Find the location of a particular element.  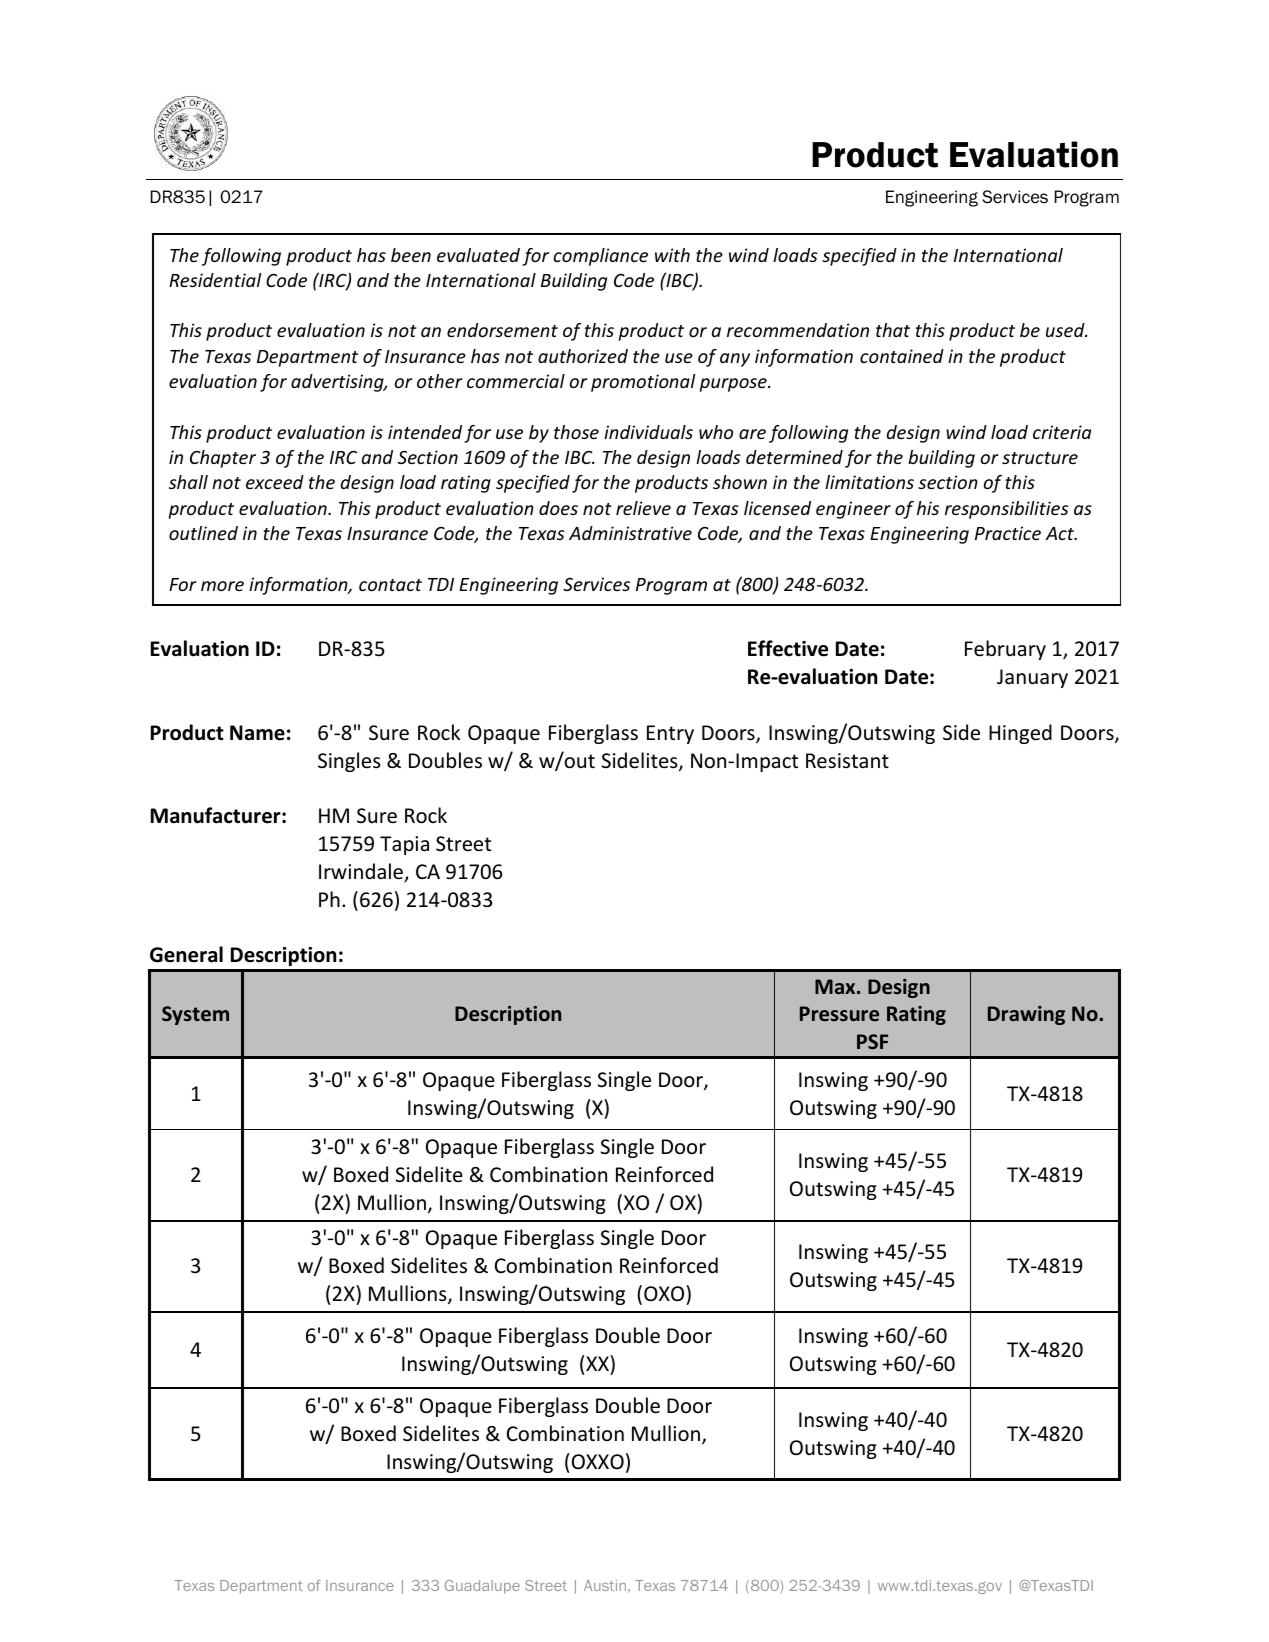

Guadalupe is located at coordinates (482, 1587).
